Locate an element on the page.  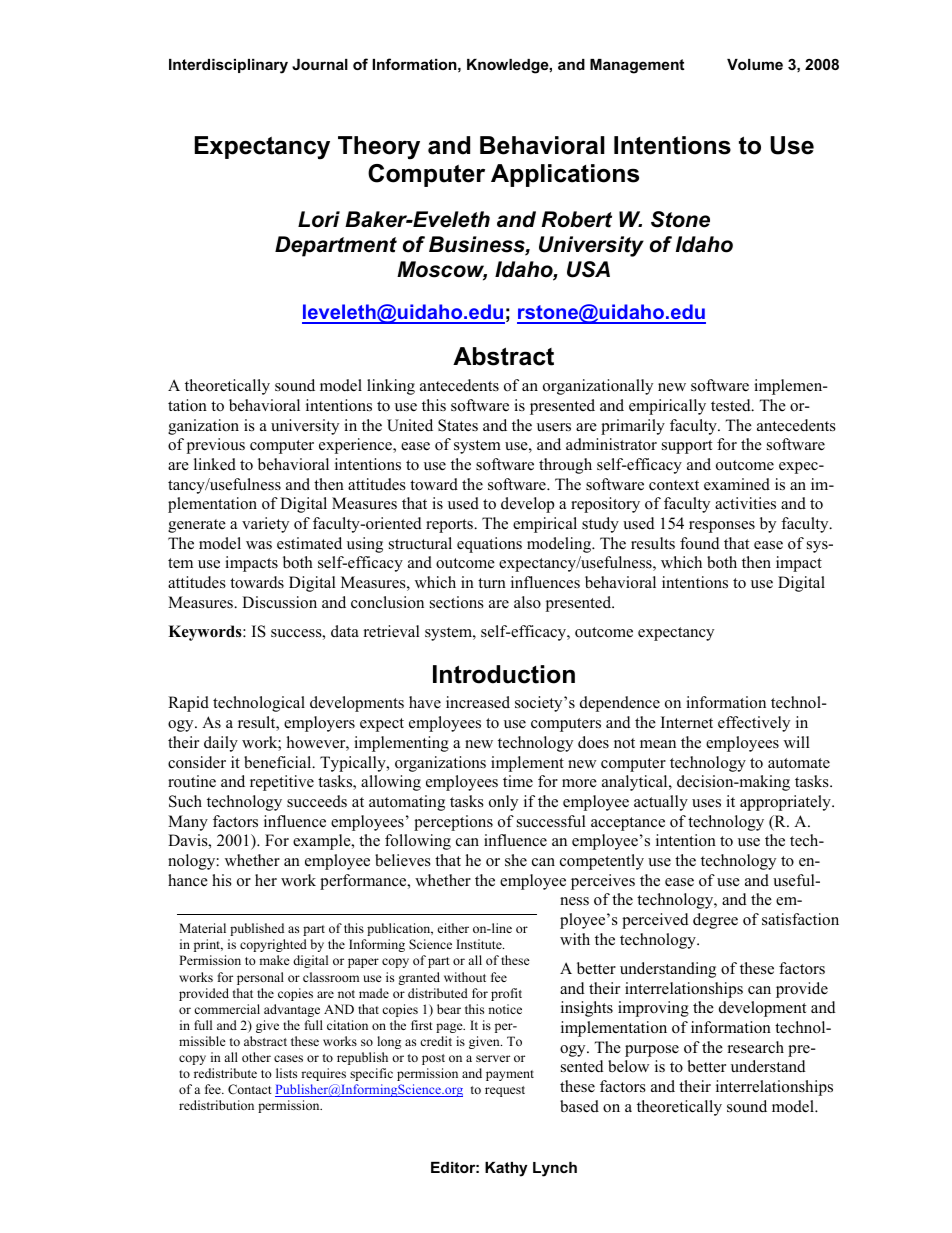
research is located at coordinates (756, 1047).
